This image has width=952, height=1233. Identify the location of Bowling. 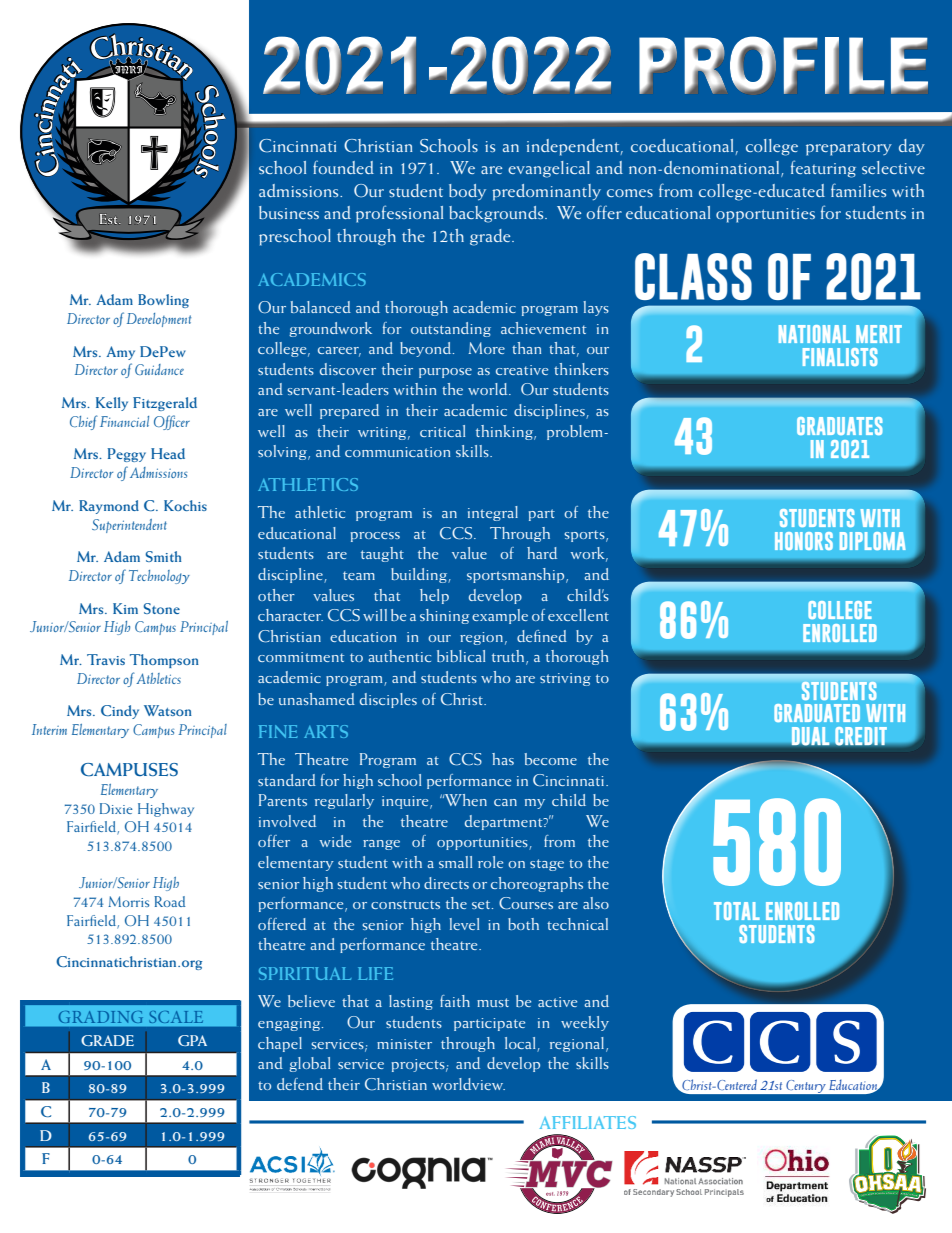
(163, 301).
